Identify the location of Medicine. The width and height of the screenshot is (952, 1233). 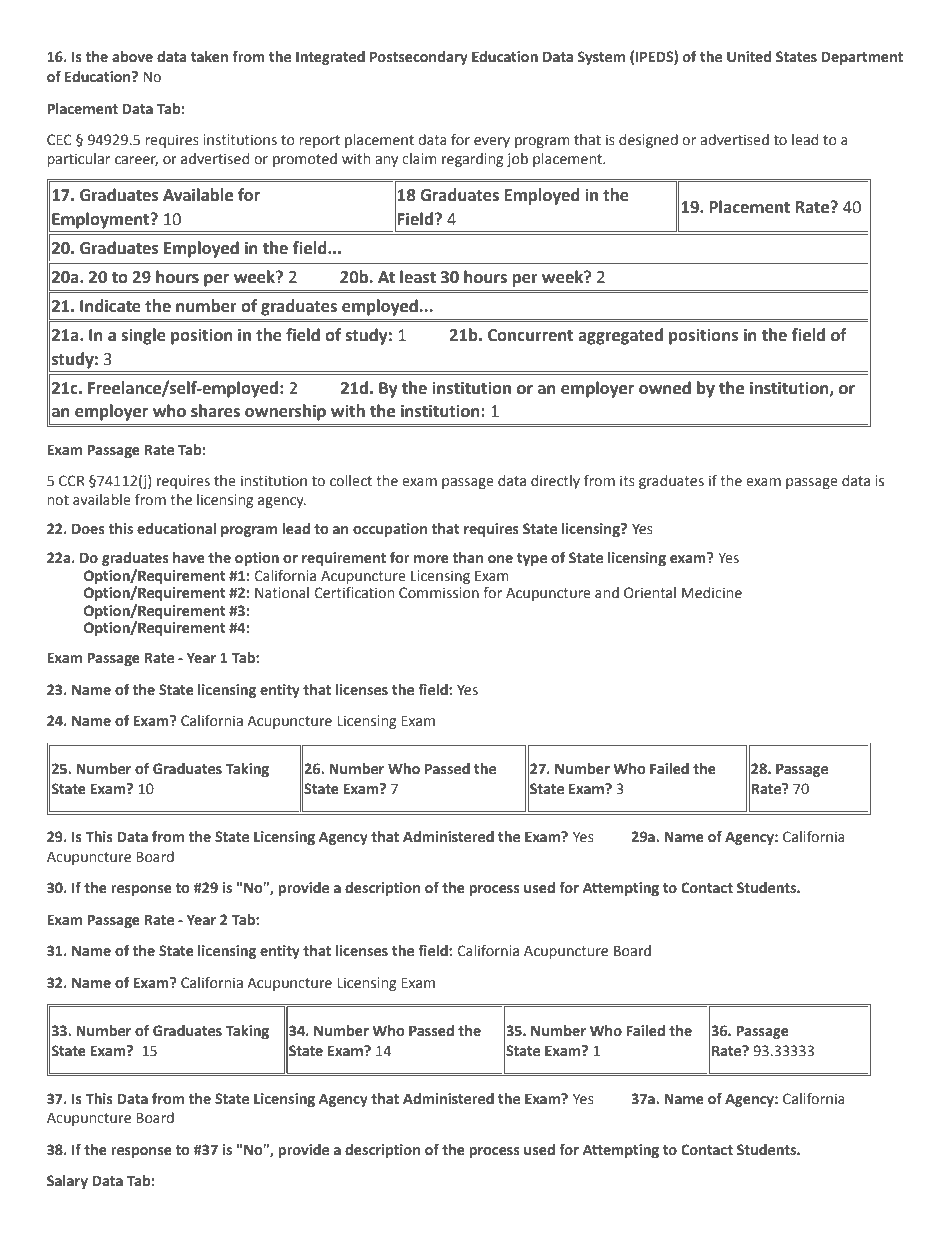
(712, 593).
